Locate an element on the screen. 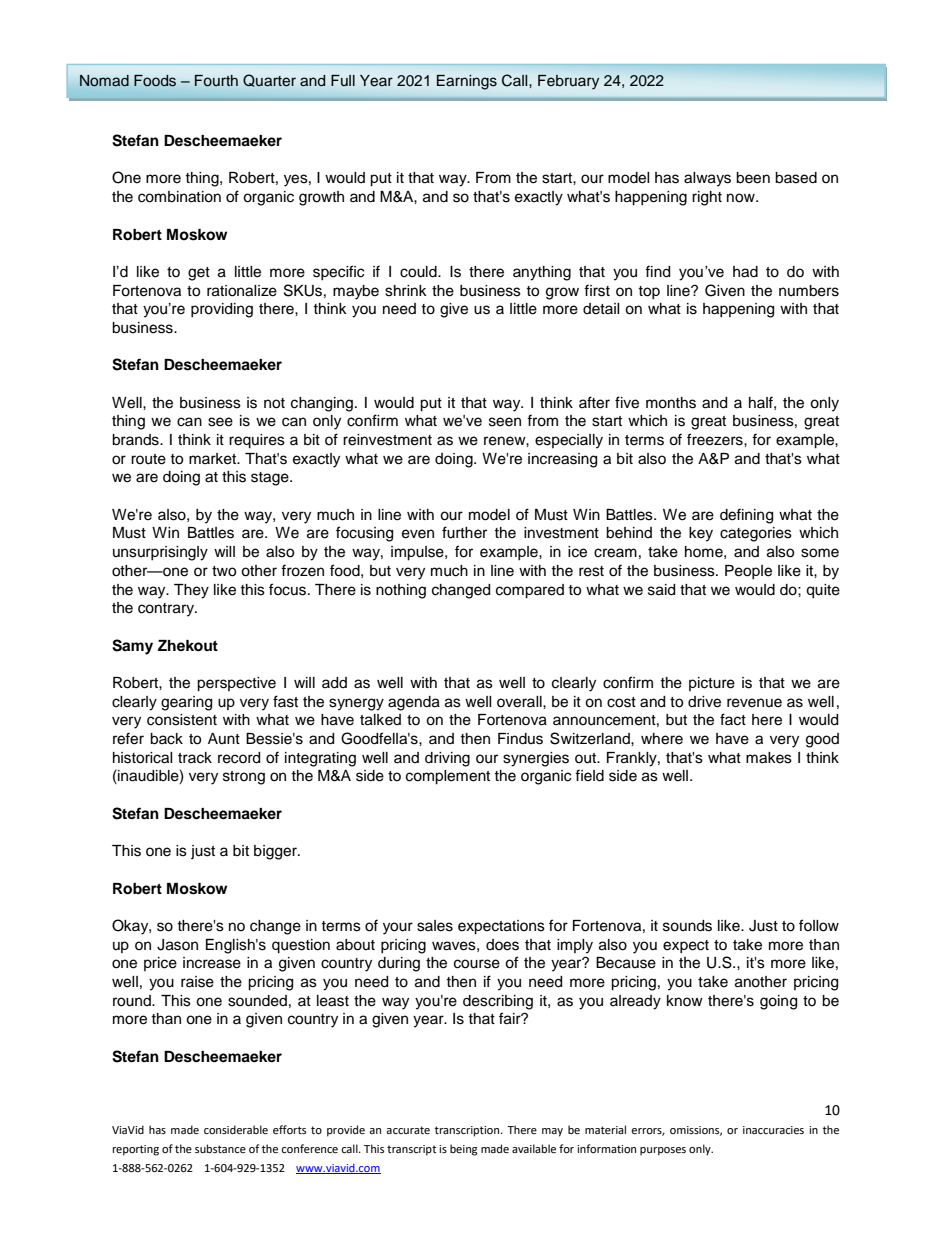 The width and height of the screenshot is (952, 1233). Fourth is located at coordinates (216, 81).
